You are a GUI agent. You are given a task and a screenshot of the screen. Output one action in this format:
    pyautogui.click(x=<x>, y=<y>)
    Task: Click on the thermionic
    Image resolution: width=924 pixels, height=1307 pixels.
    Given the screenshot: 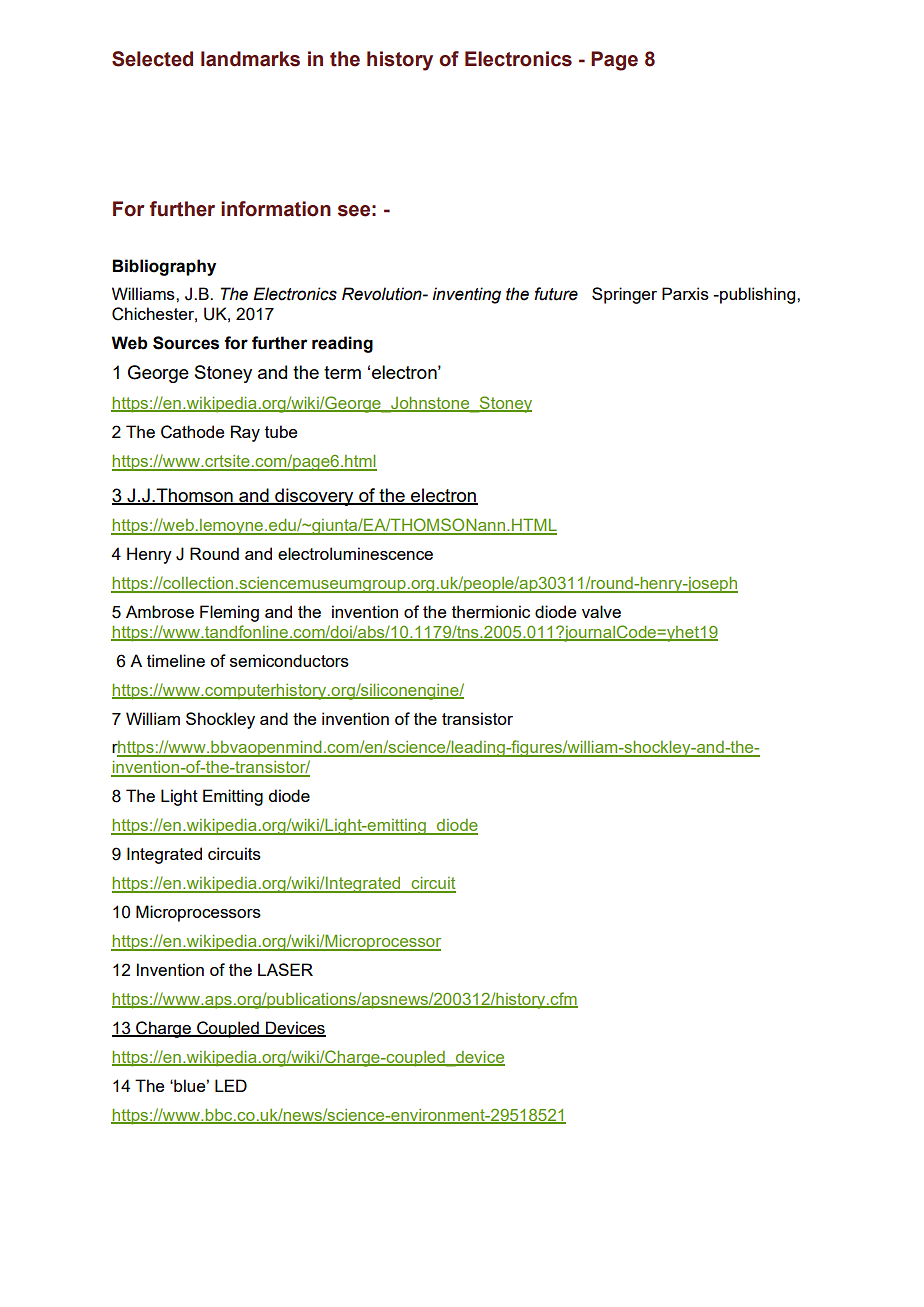 What is the action you would take?
    pyautogui.click(x=491, y=611)
